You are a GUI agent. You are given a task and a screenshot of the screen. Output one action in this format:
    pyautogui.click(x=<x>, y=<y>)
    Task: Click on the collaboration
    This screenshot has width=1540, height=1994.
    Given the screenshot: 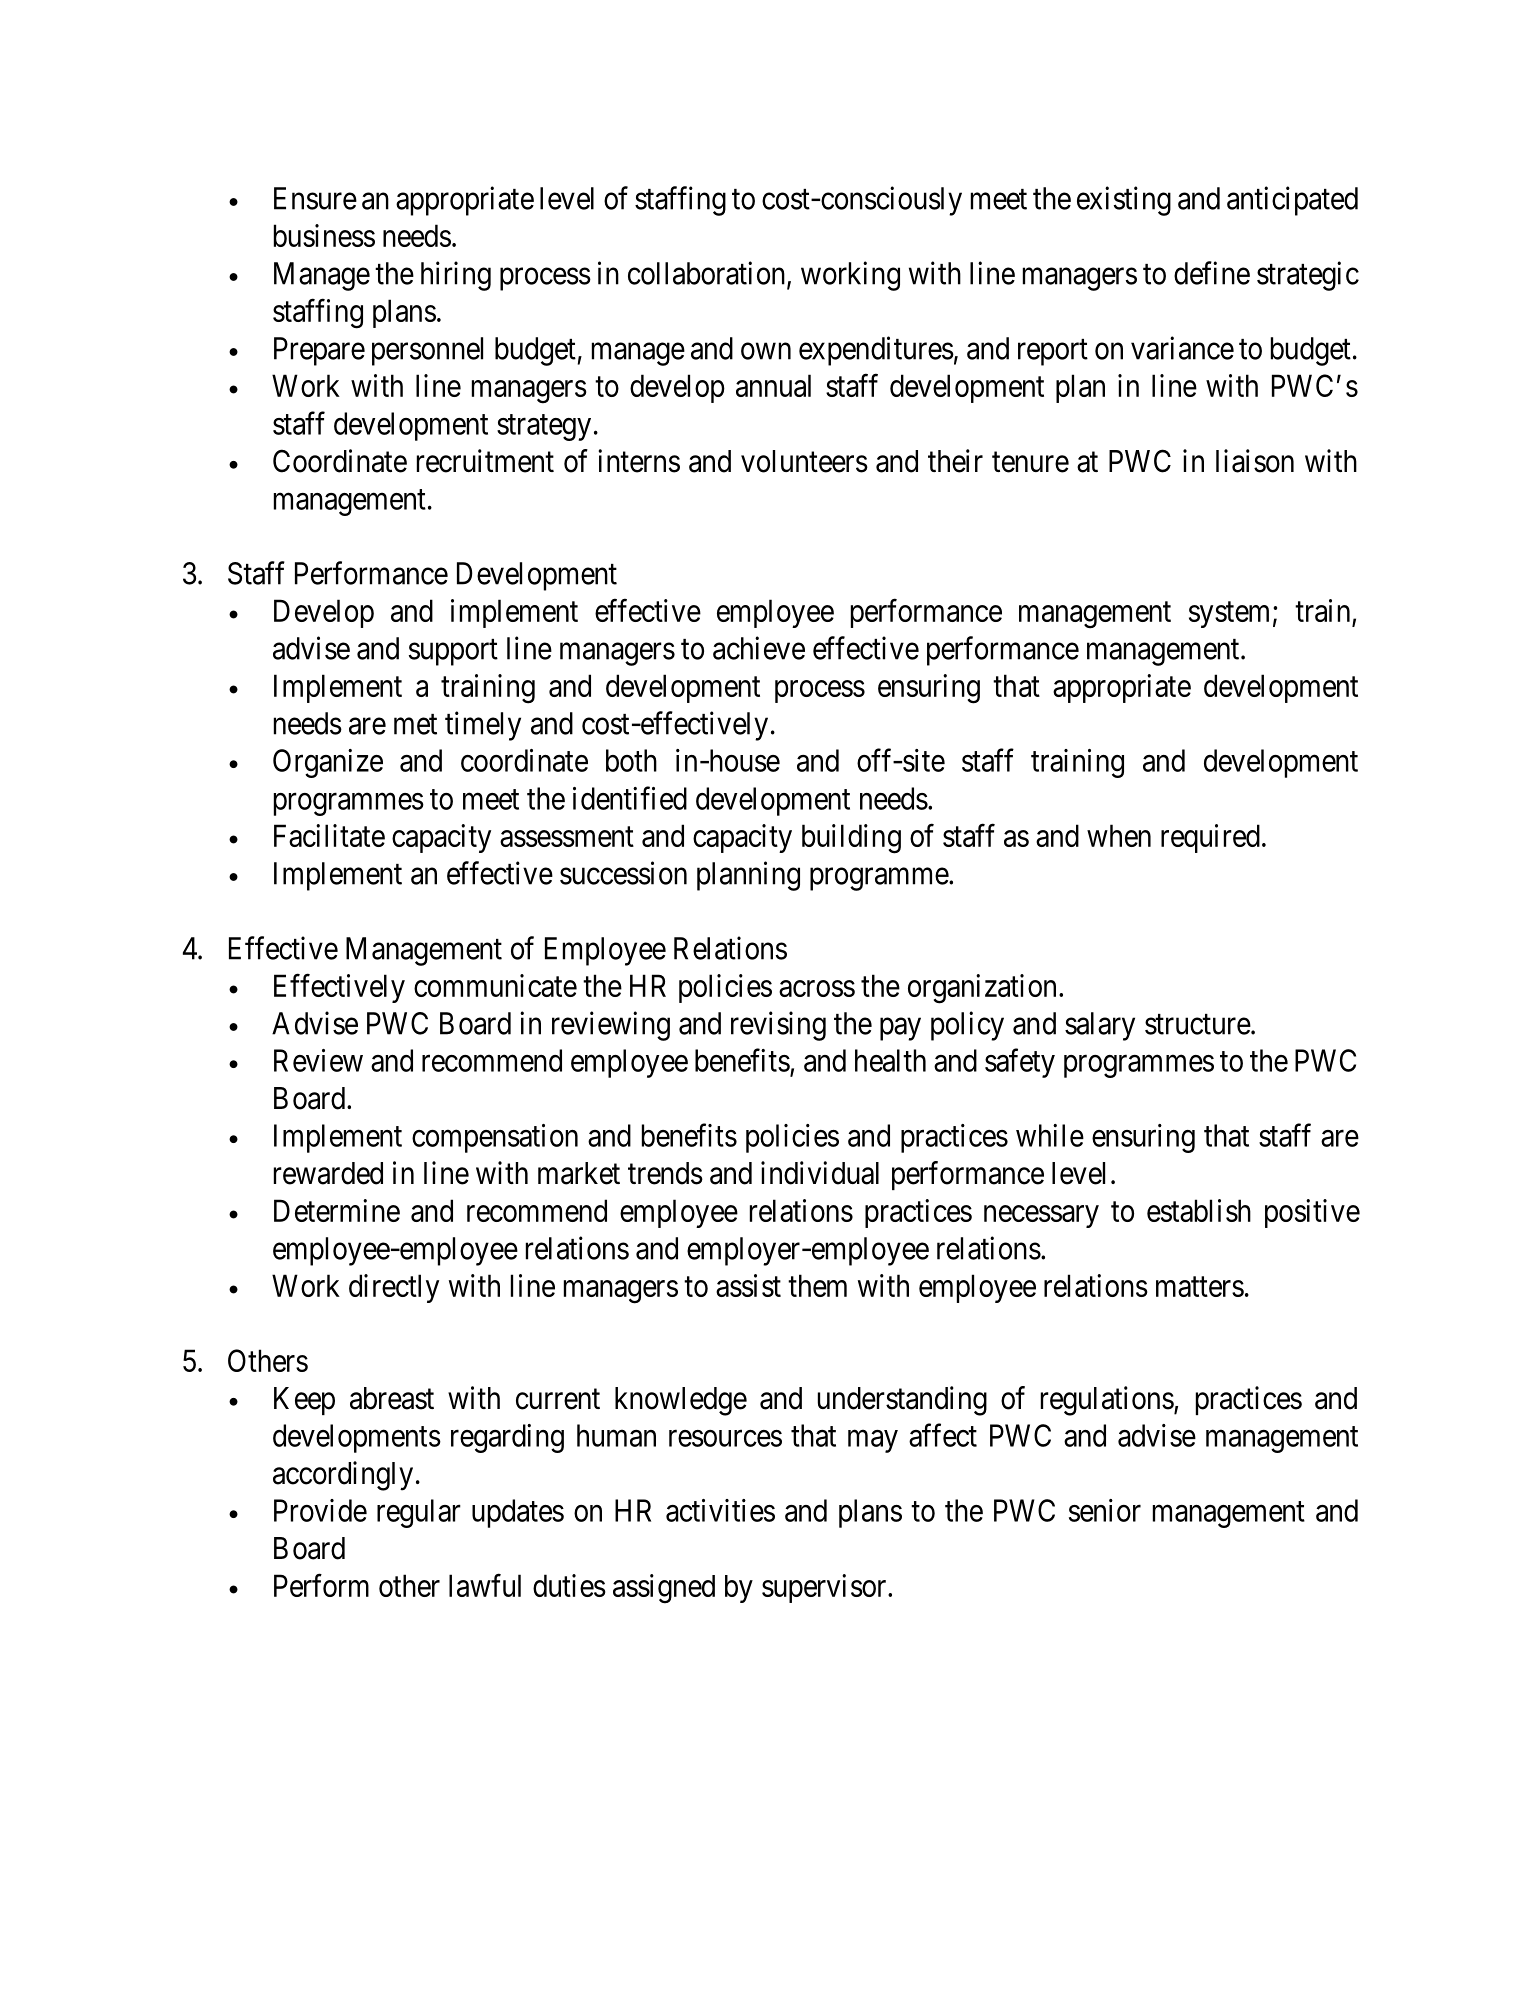 What is the action you would take?
    pyautogui.click(x=708, y=274)
